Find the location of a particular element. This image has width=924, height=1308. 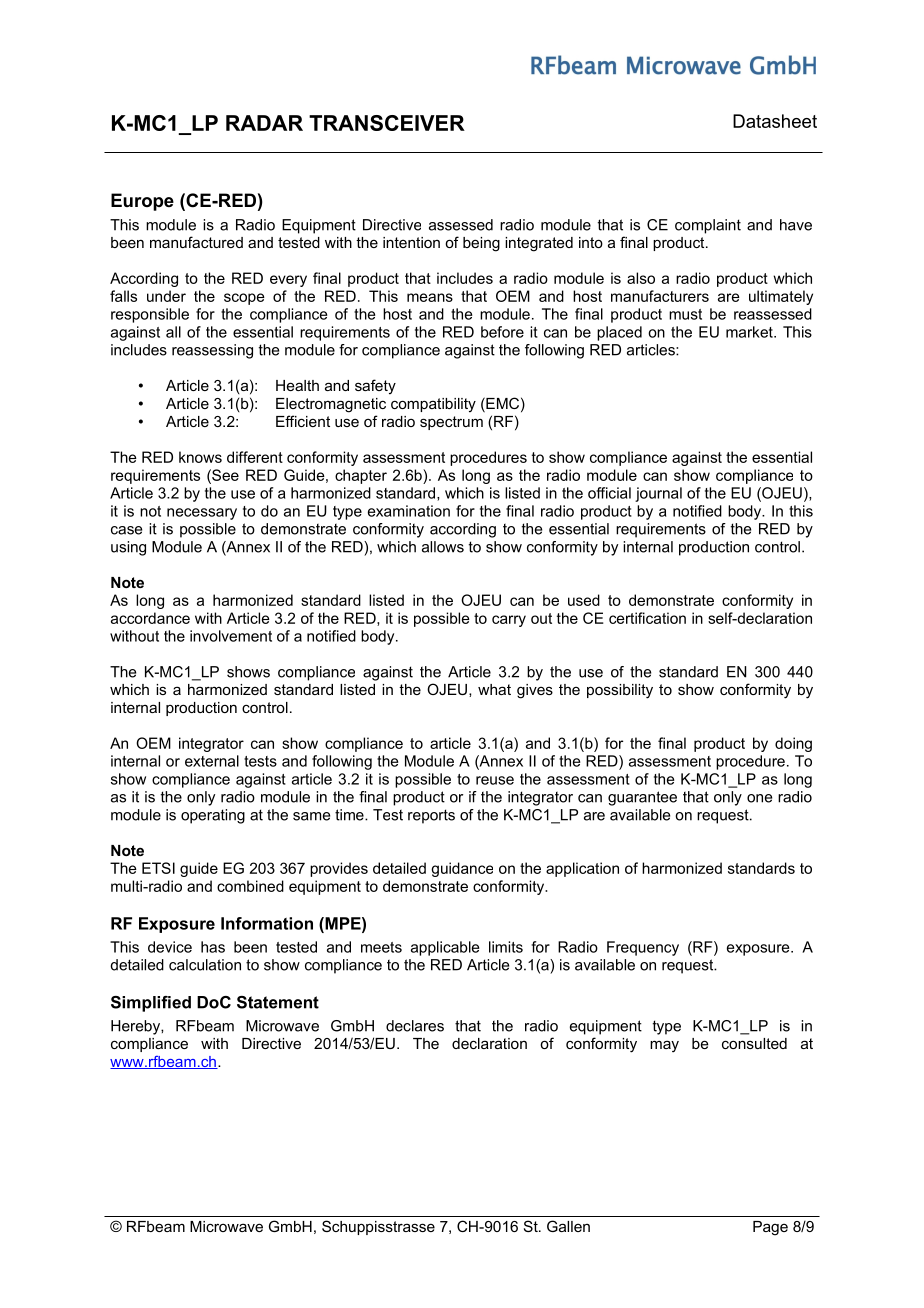

Page is located at coordinates (770, 1228).
